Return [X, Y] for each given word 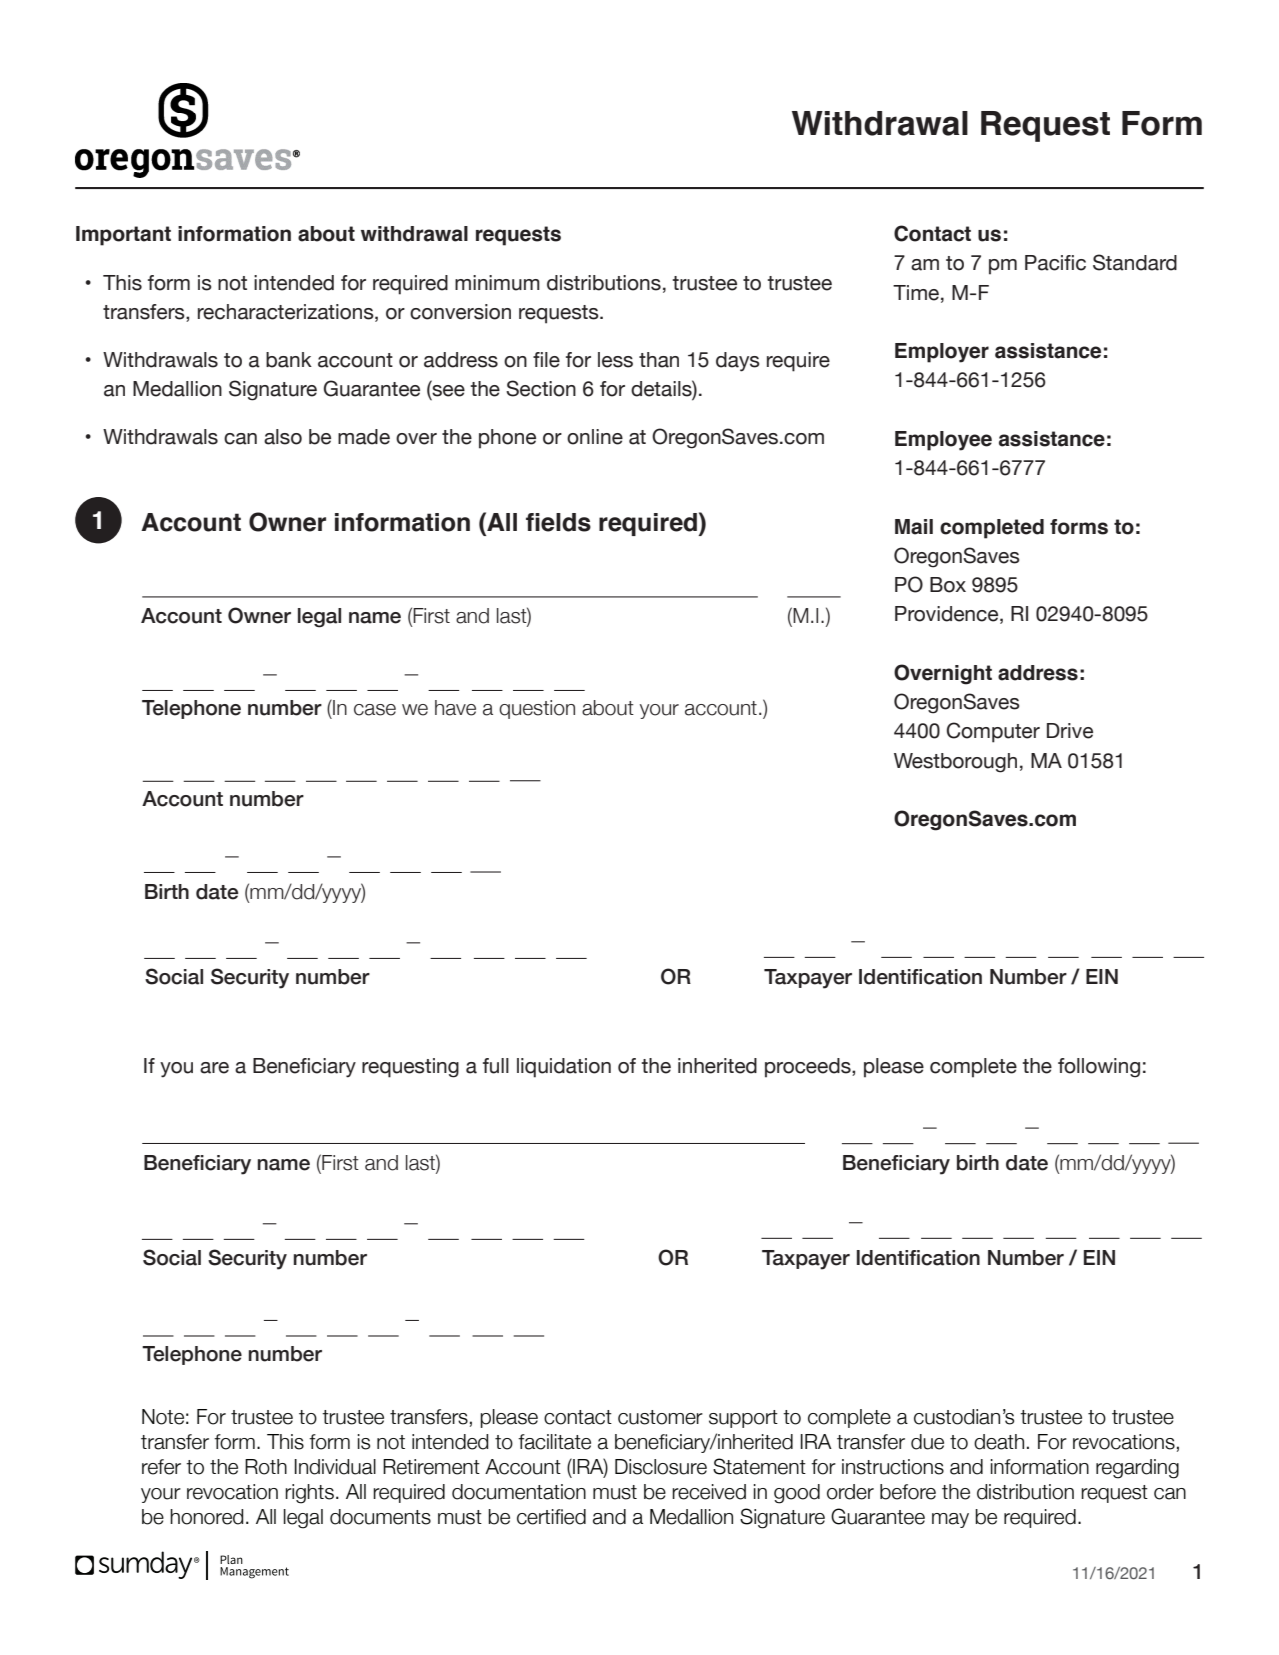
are [214, 1068]
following [1099, 1068]
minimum [497, 283]
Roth [266, 1467]
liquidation [564, 1068]
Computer [993, 732]
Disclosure [661, 1467]
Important [123, 236]
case [375, 710]
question [537, 709]
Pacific [1055, 263]
